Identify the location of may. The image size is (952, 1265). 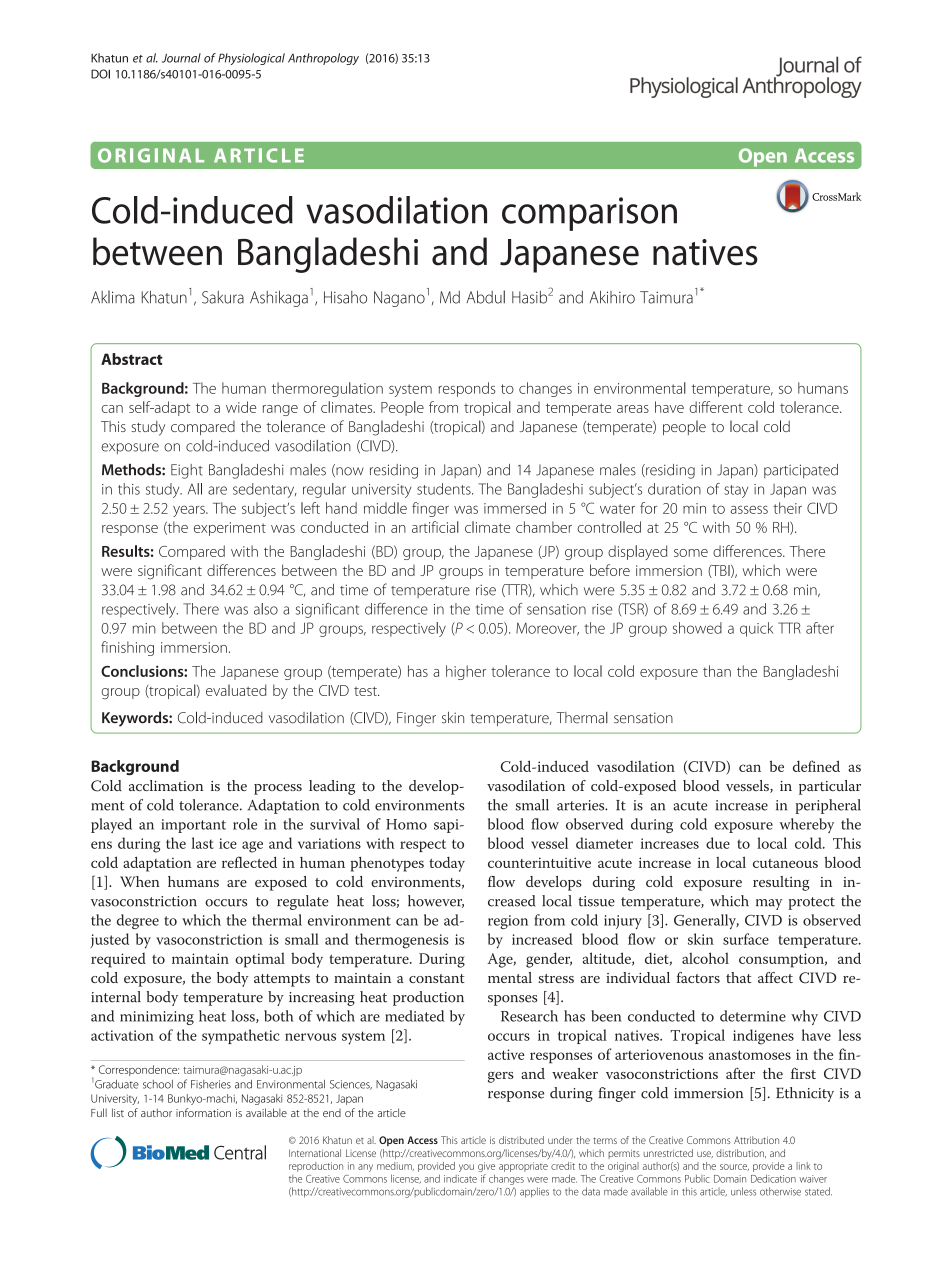
(769, 904).
